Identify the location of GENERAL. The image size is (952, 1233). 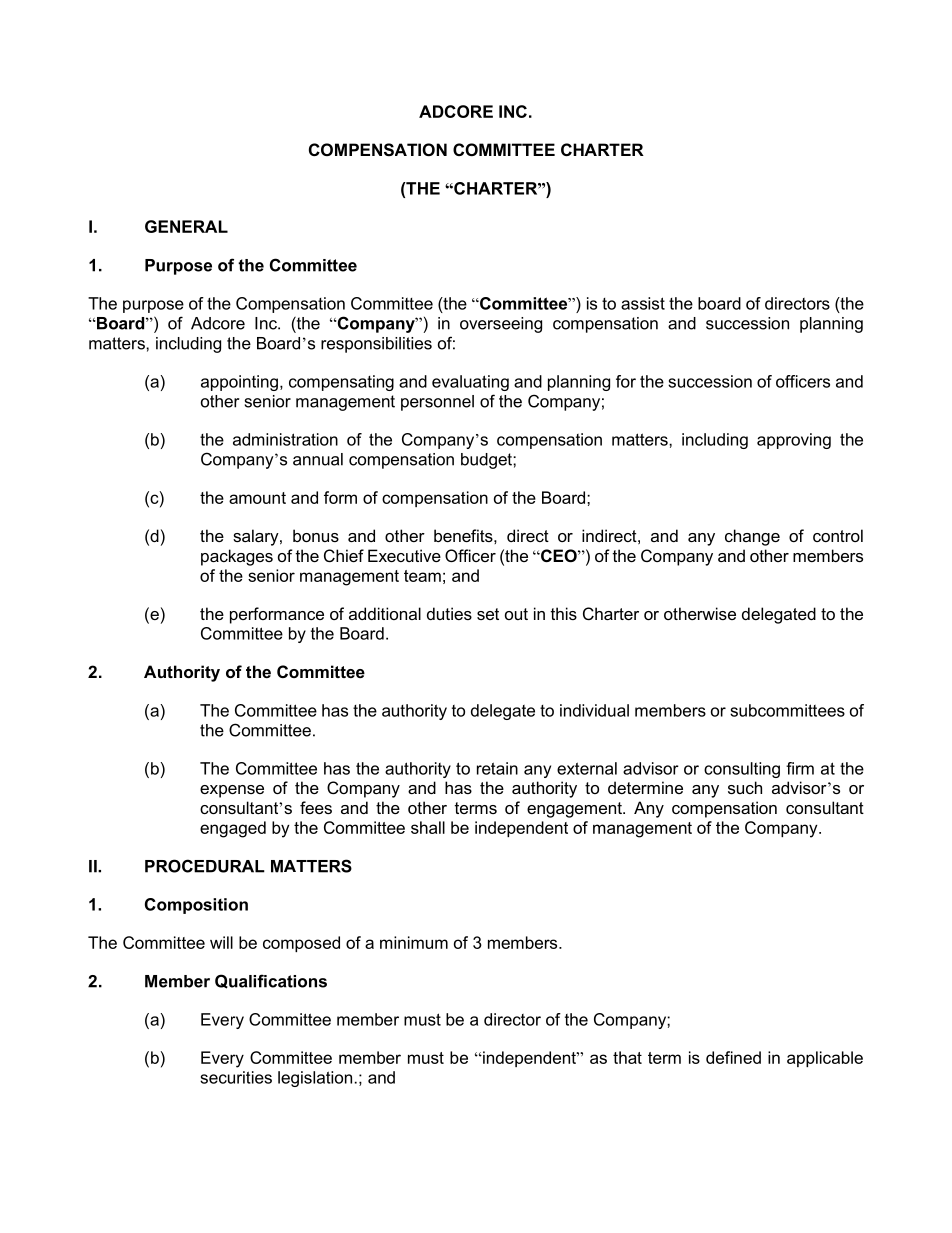
(186, 226).
